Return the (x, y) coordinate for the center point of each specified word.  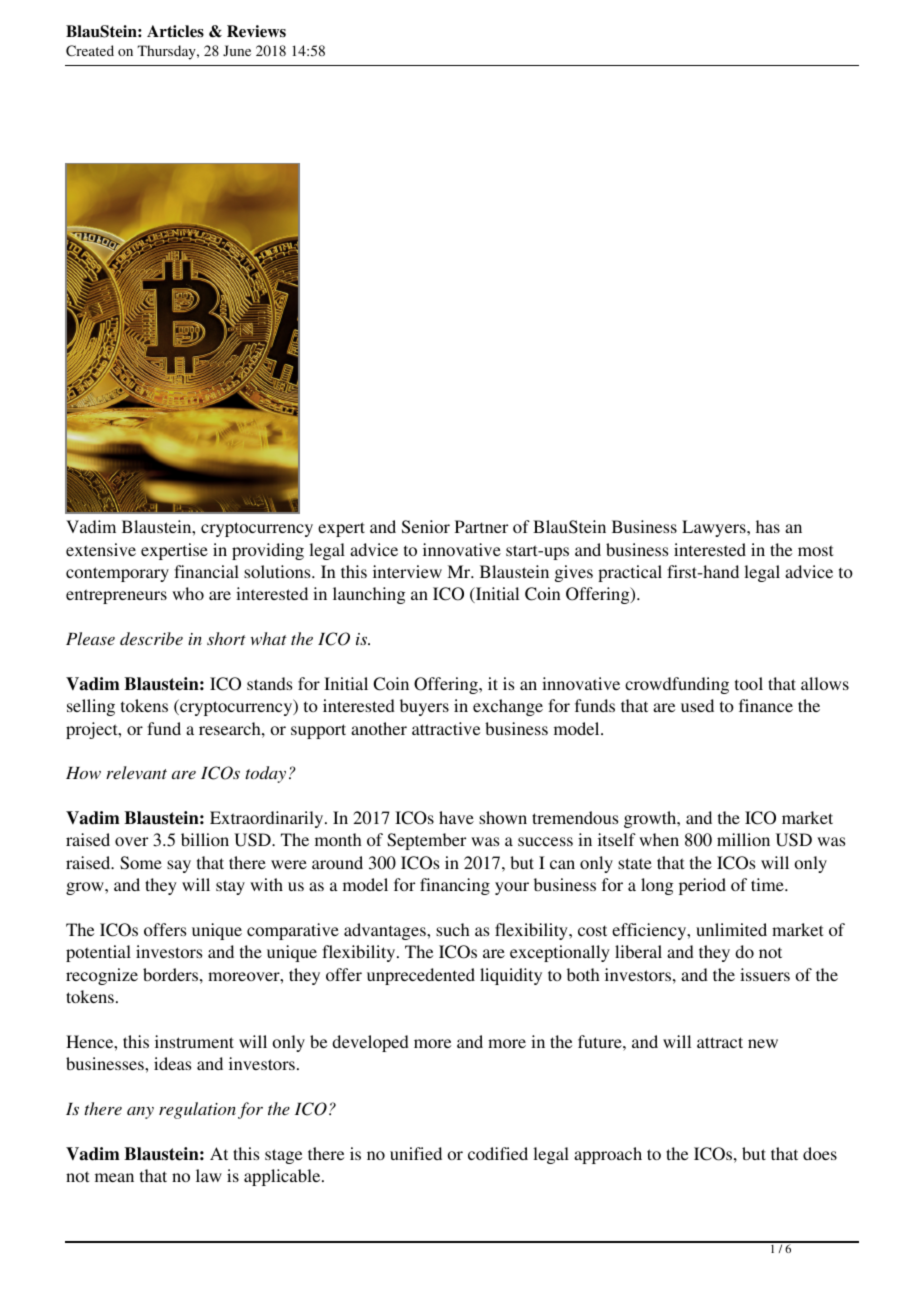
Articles (175, 31)
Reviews (256, 31)
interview (407, 571)
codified (498, 1153)
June (237, 50)
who (188, 593)
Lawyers (715, 528)
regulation (197, 1110)
